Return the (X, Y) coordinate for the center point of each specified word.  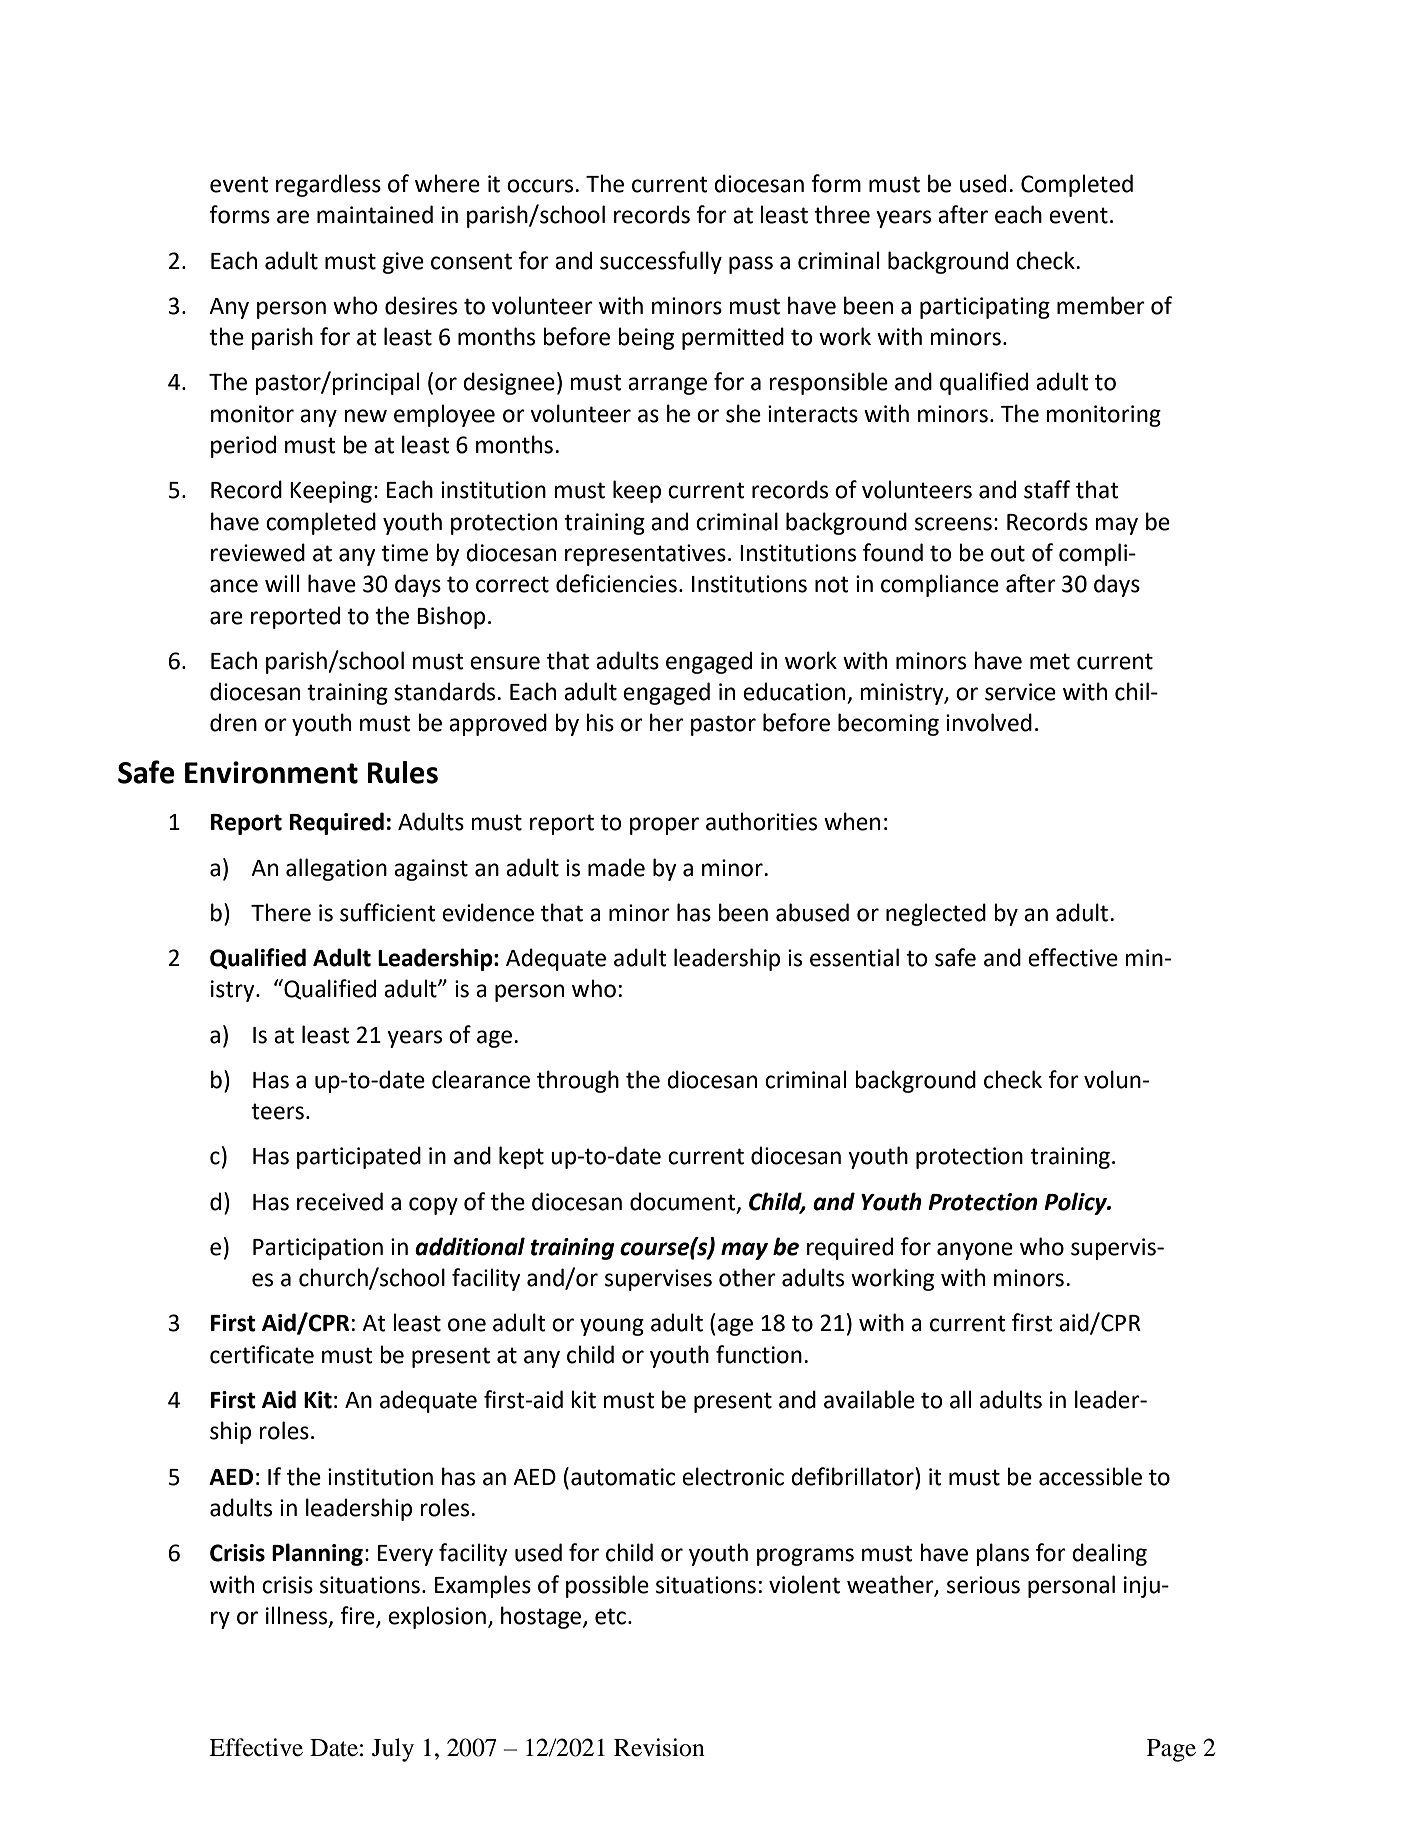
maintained (375, 214)
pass (751, 265)
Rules (402, 772)
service (1020, 692)
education (794, 691)
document (684, 1202)
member (1101, 305)
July (393, 1750)
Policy (1076, 1203)
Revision (659, 1747)
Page (1171, 1750)
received (340, 1201)
